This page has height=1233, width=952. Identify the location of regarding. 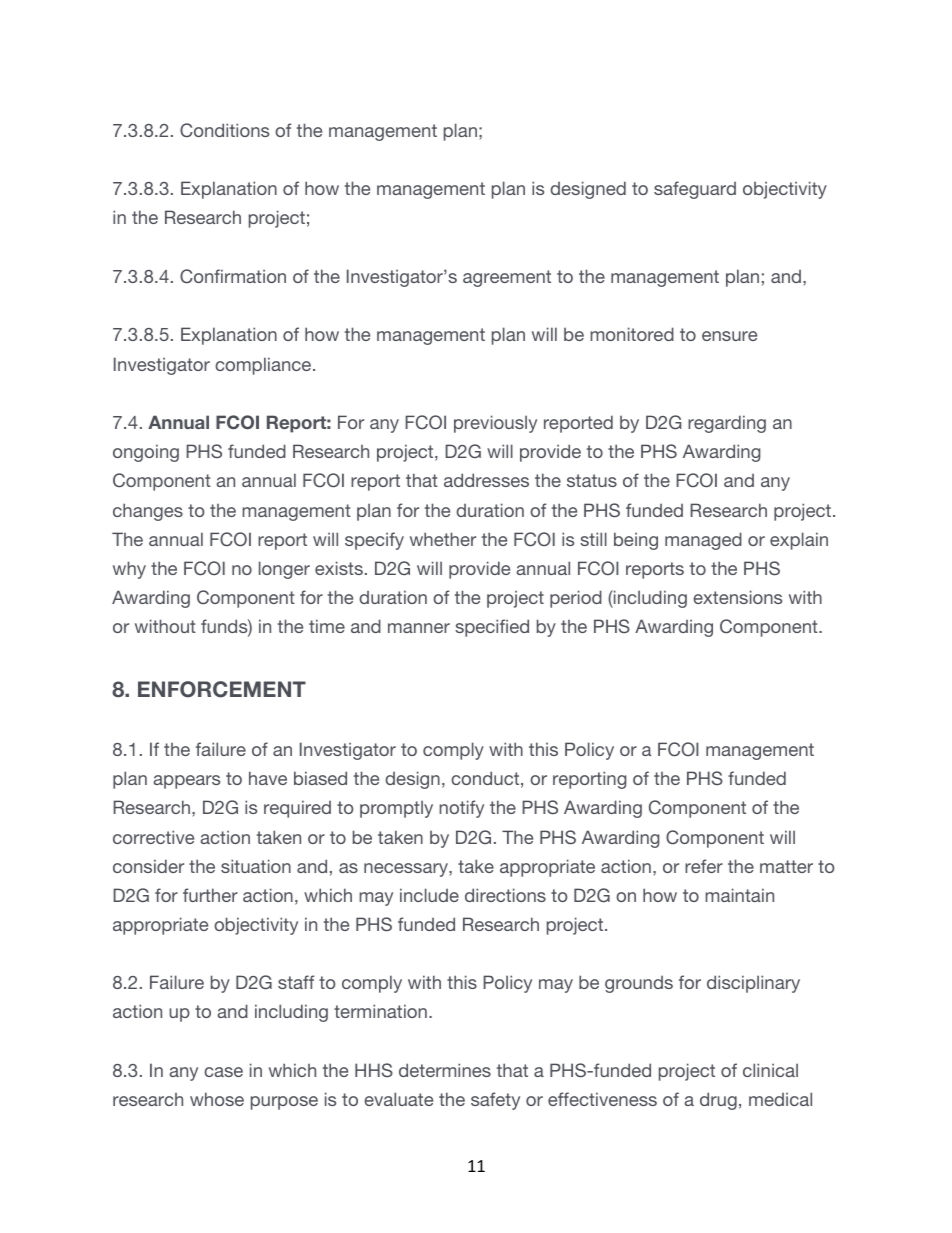
(727, 424).
